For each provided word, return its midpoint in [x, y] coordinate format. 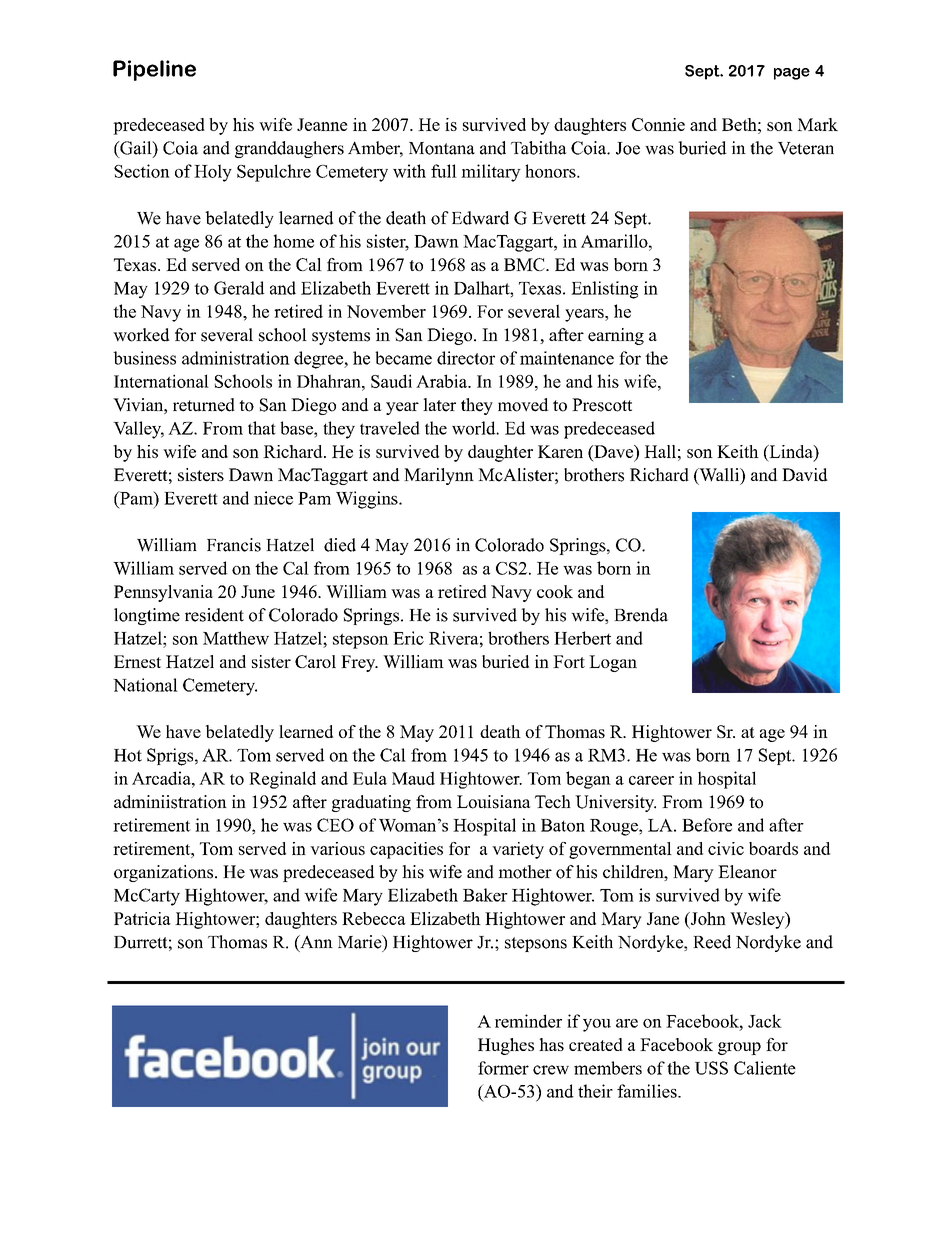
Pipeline [154, 70]
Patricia [142, 918]
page [792, 74]
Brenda [641, 615]
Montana [442, 148]
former [503, 1068]
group [739, 1048]
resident [214, 615]
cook [555, 591]
